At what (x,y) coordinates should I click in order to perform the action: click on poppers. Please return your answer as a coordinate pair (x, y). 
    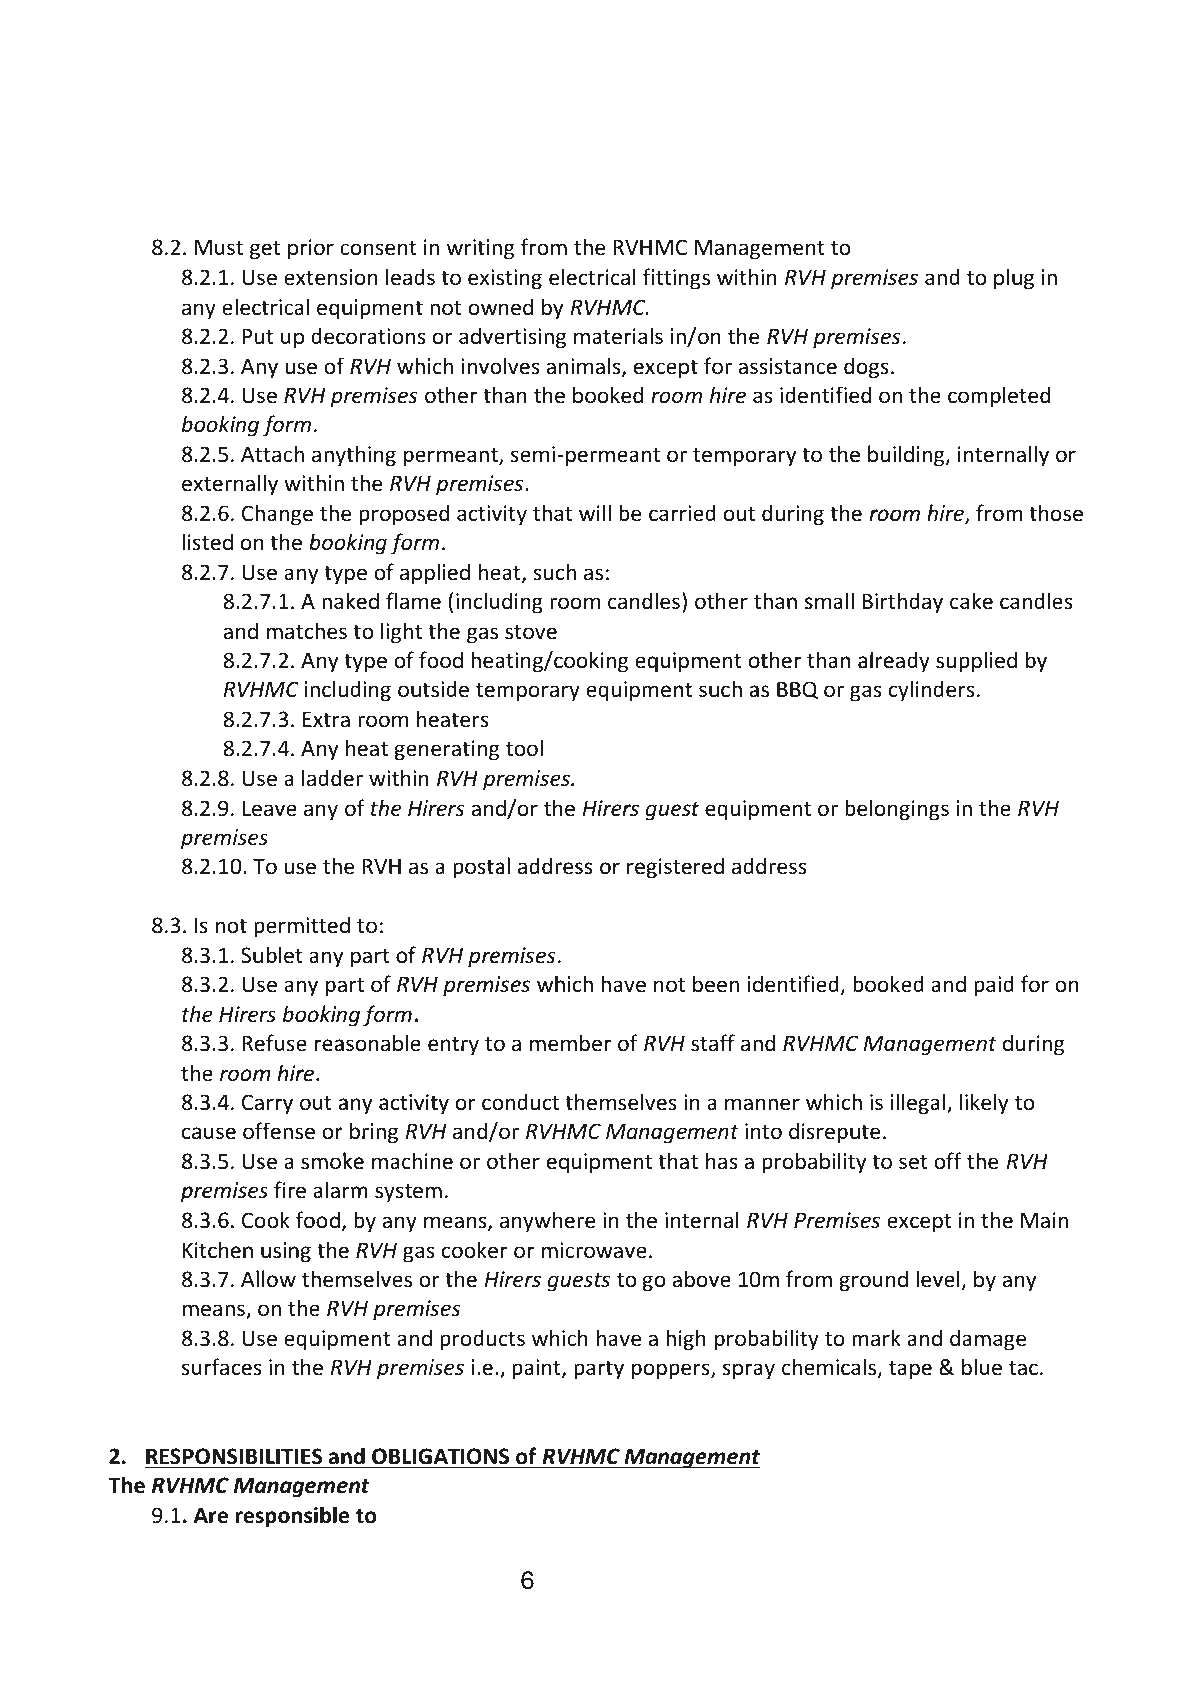
    Looking at the image, I should click on (672, 1371).
